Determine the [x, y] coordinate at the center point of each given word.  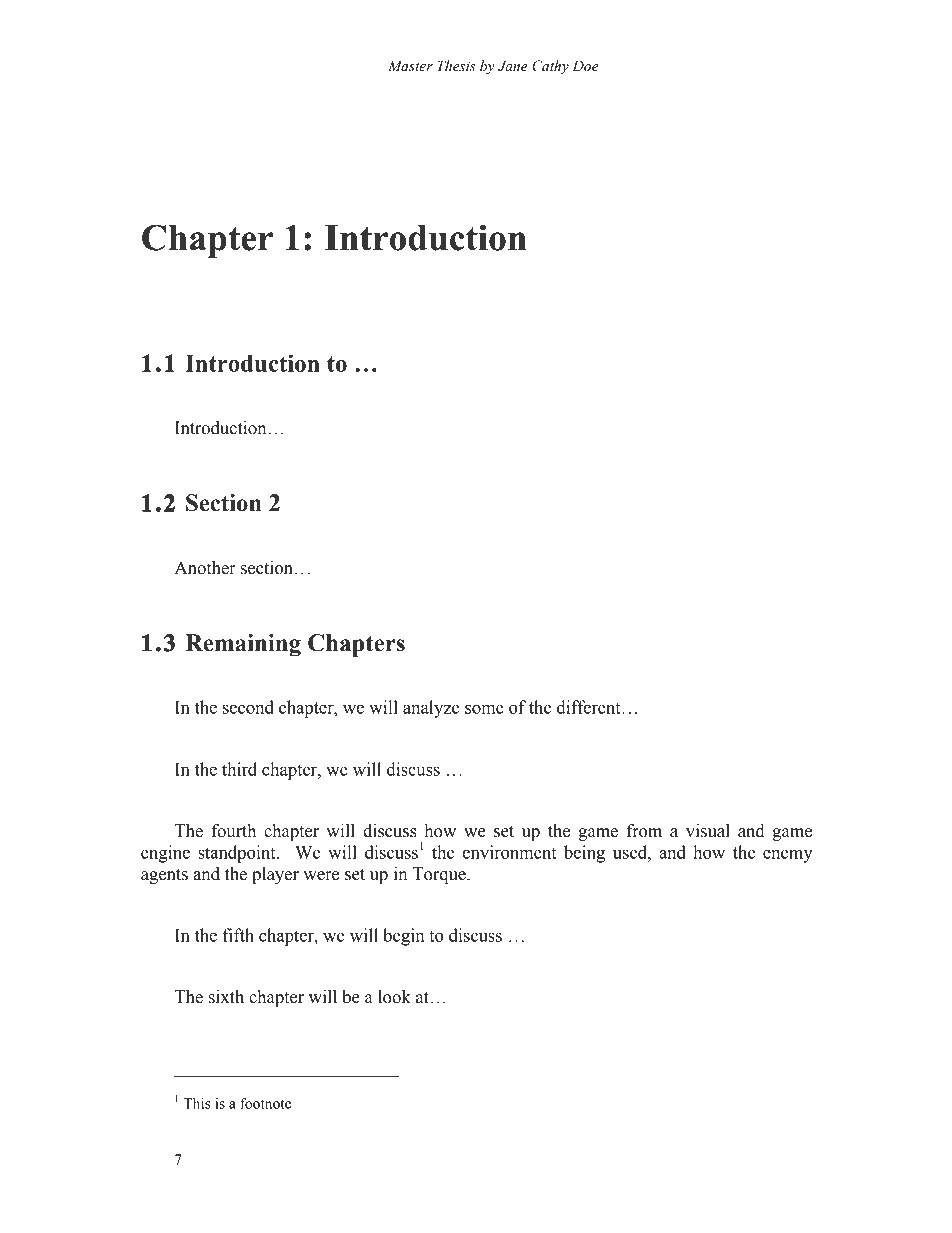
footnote [265, 1103]
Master [410, 66]
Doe [585, 66]
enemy [788, 856]
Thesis [456, 66]
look [394, 997]
